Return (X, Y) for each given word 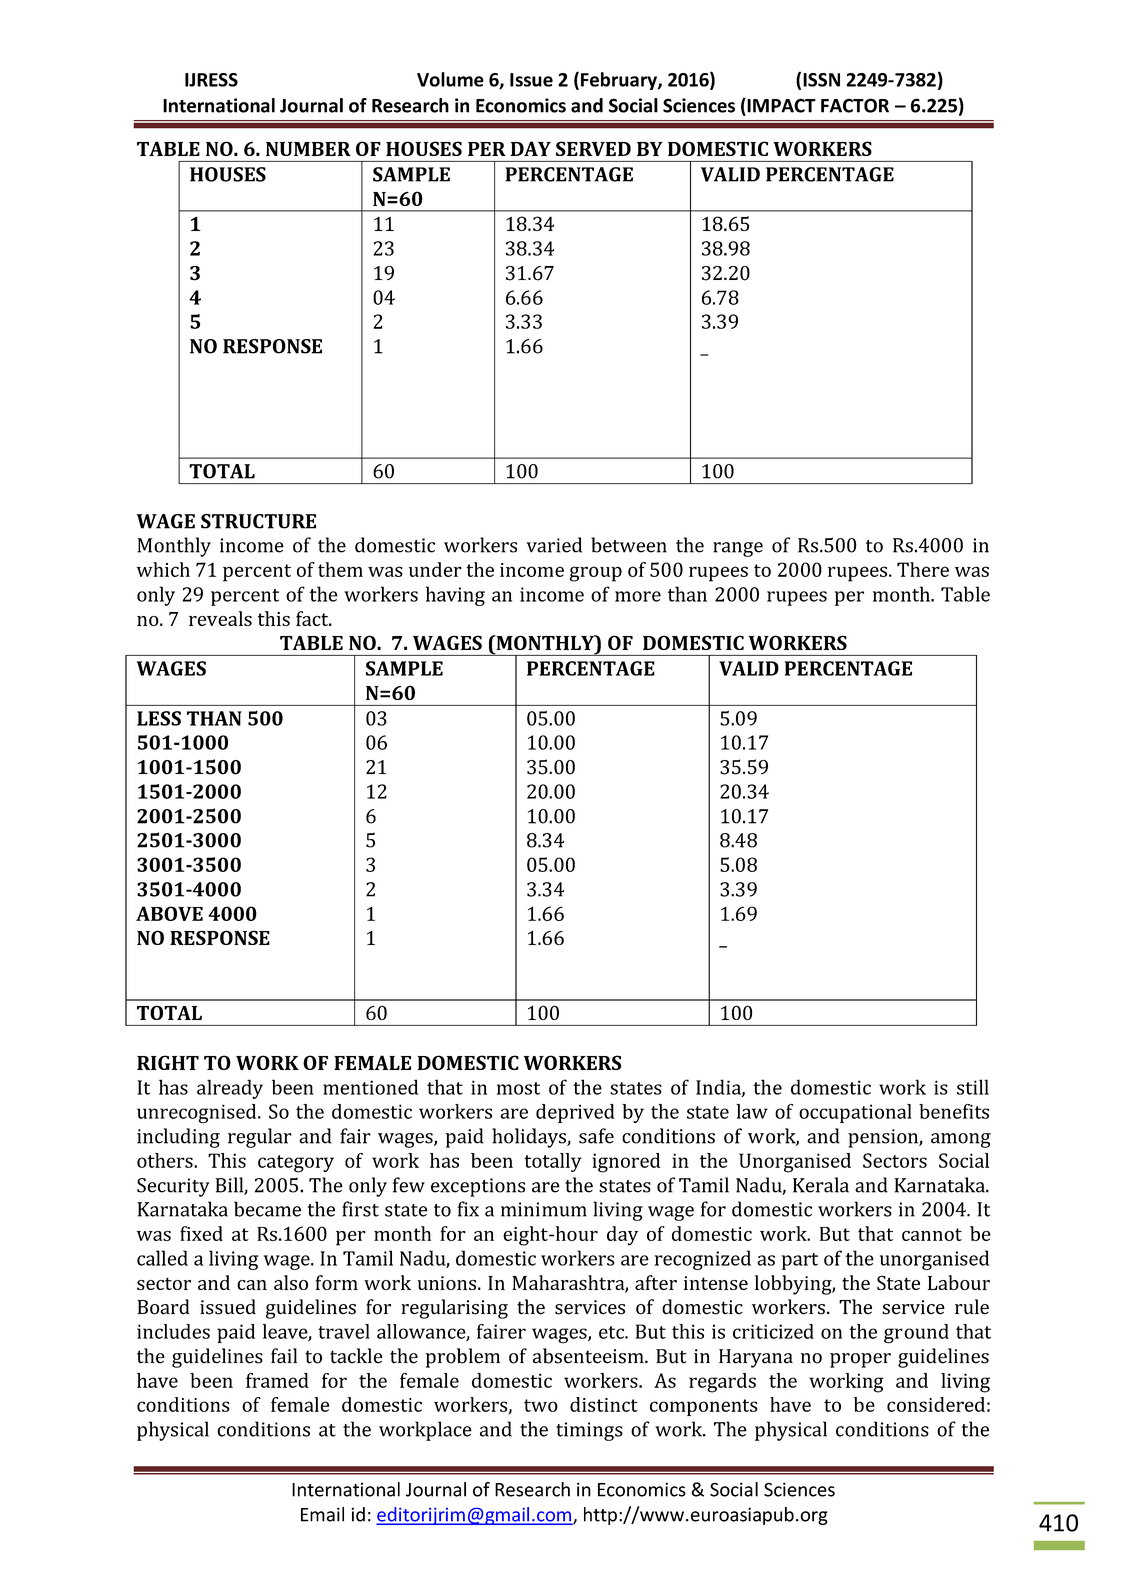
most (518, 1088)
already (230, 1089)
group (596, 574)
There (923, 569)
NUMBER (308, 149)
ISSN (821, 80)
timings (589, 1431)
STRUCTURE (258, 521)
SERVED (593, 148)
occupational (855, 1113)
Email (322, 1514)
